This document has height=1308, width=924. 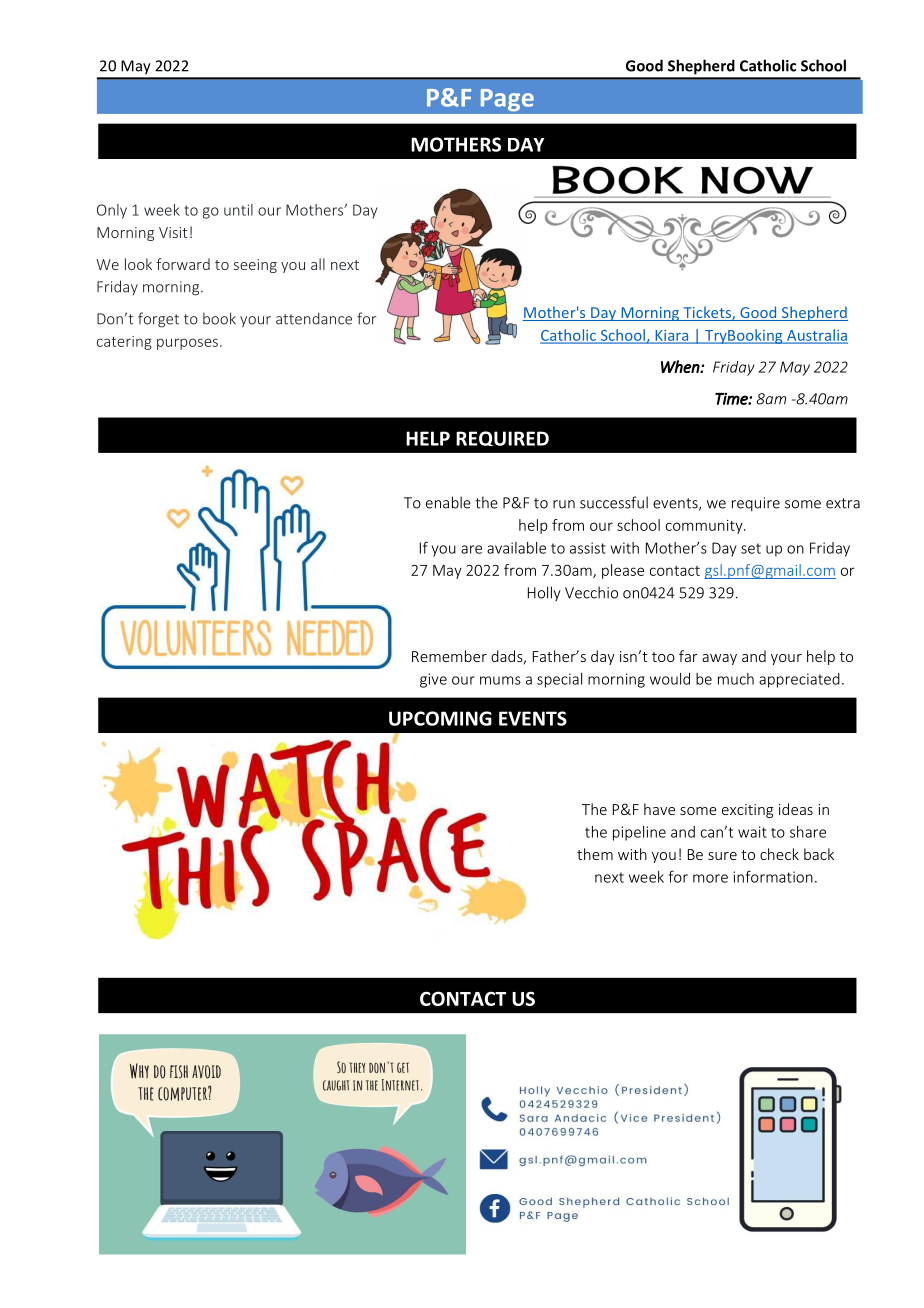 I want to click on purposes, so click(x=187, y=344).
